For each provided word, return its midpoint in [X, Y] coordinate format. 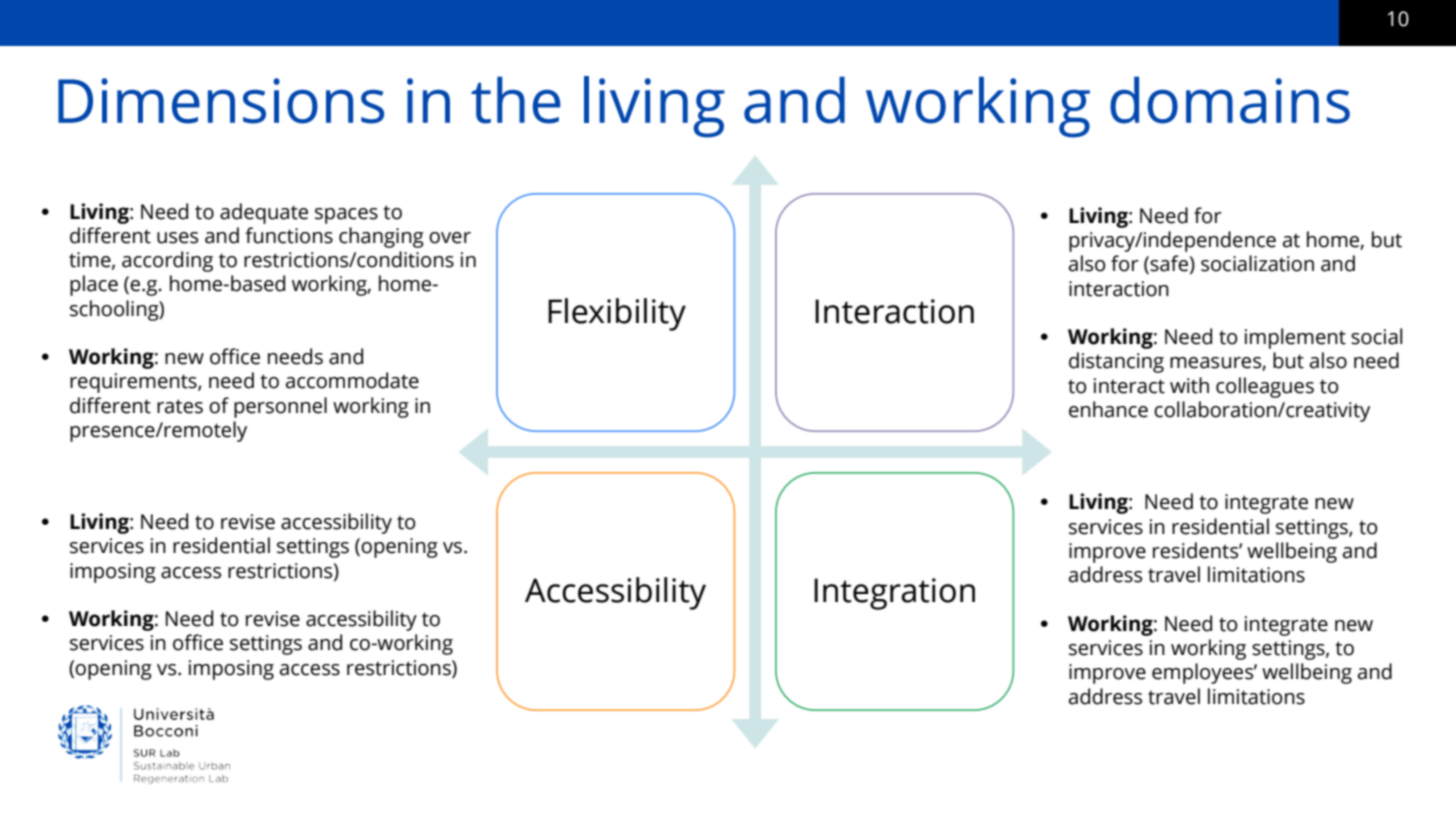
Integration [894, 594]
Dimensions [221, 101]
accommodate [352, 380]
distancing [1116, 362]
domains [1230, 100]
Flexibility [617, 314]
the [515, 100]
